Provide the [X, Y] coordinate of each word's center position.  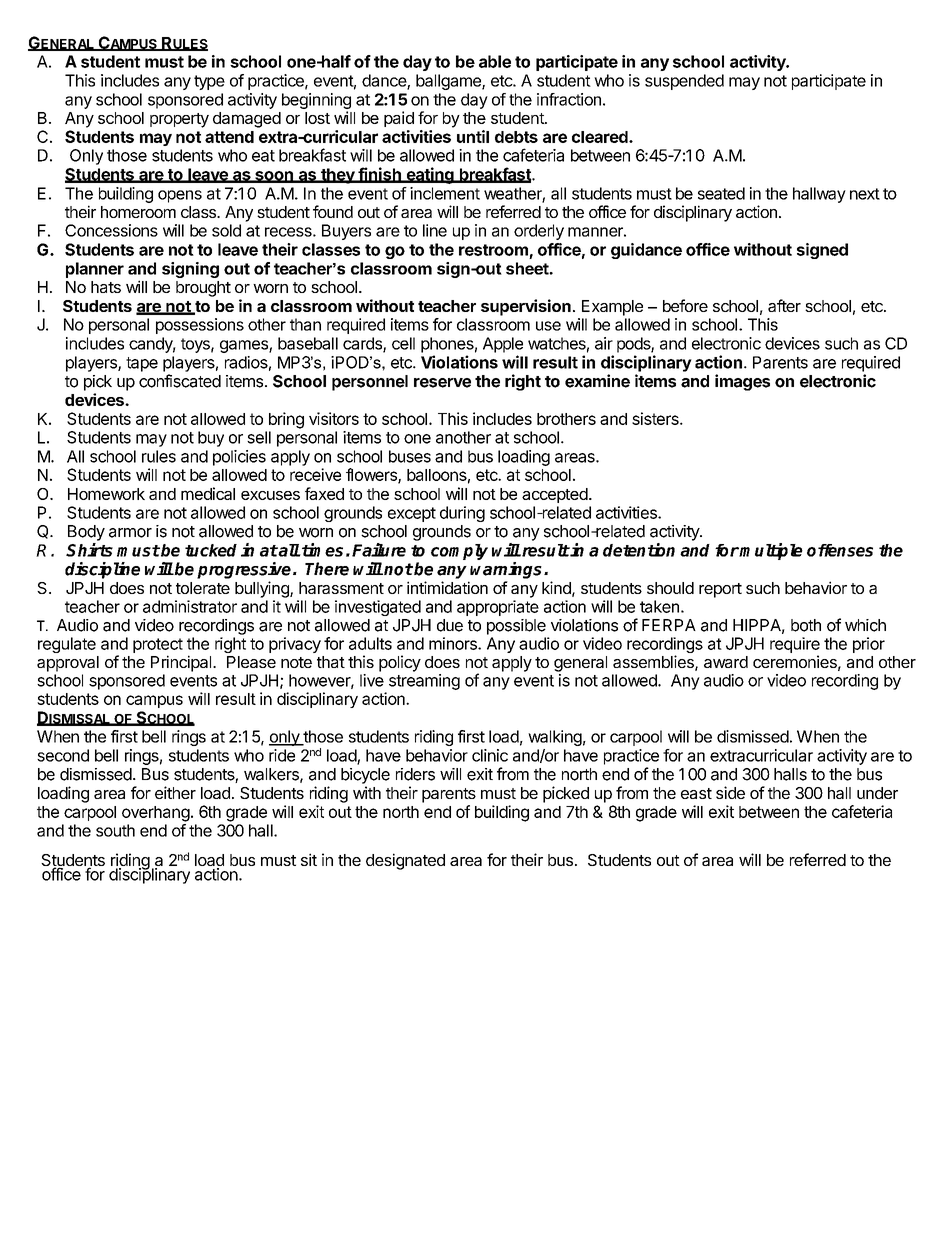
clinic [490, 755]
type [209, 82]
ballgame [449, 82]
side [730, 792]
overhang [156, 814]
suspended [684, 82]
